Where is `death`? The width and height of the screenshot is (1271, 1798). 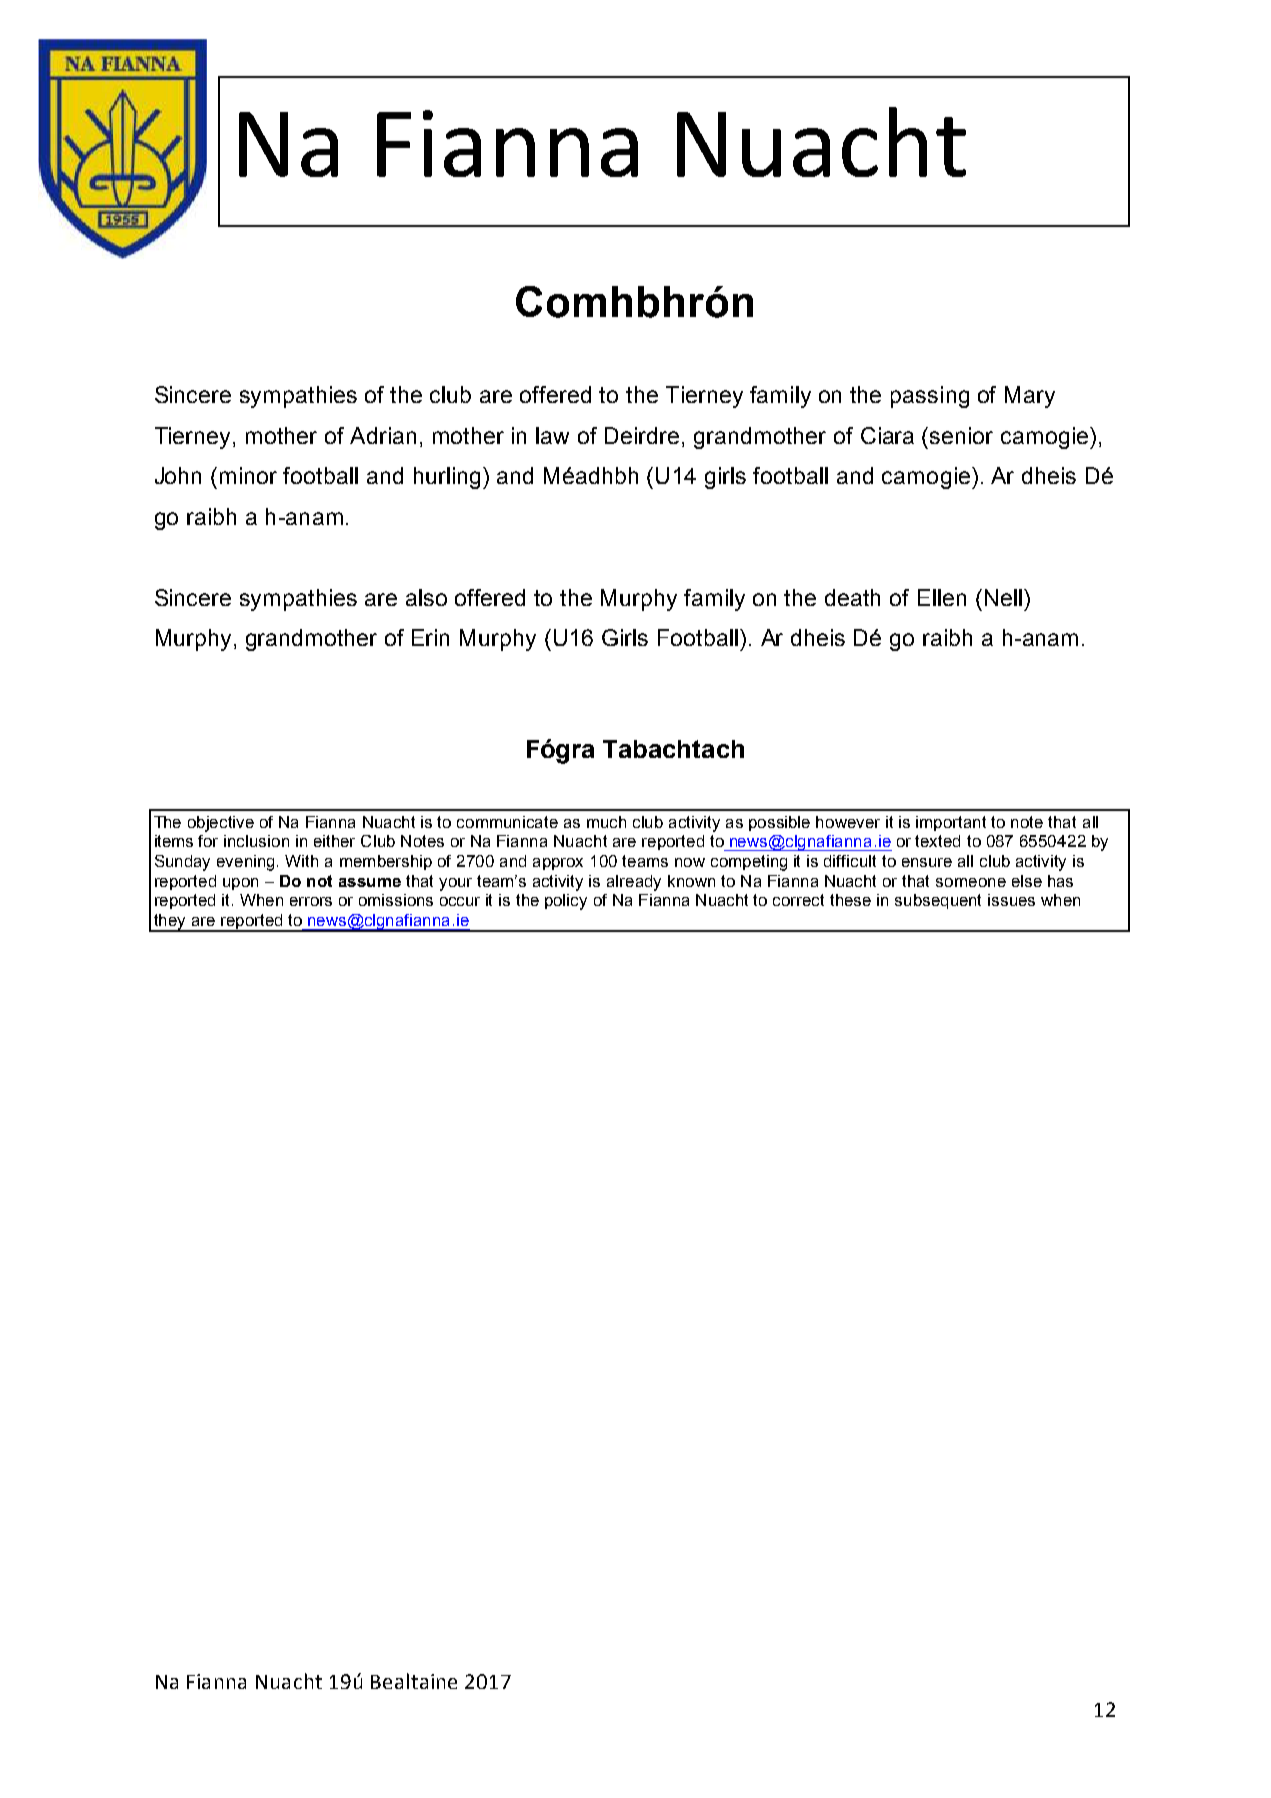 death is located at coordinates (852, 597).
